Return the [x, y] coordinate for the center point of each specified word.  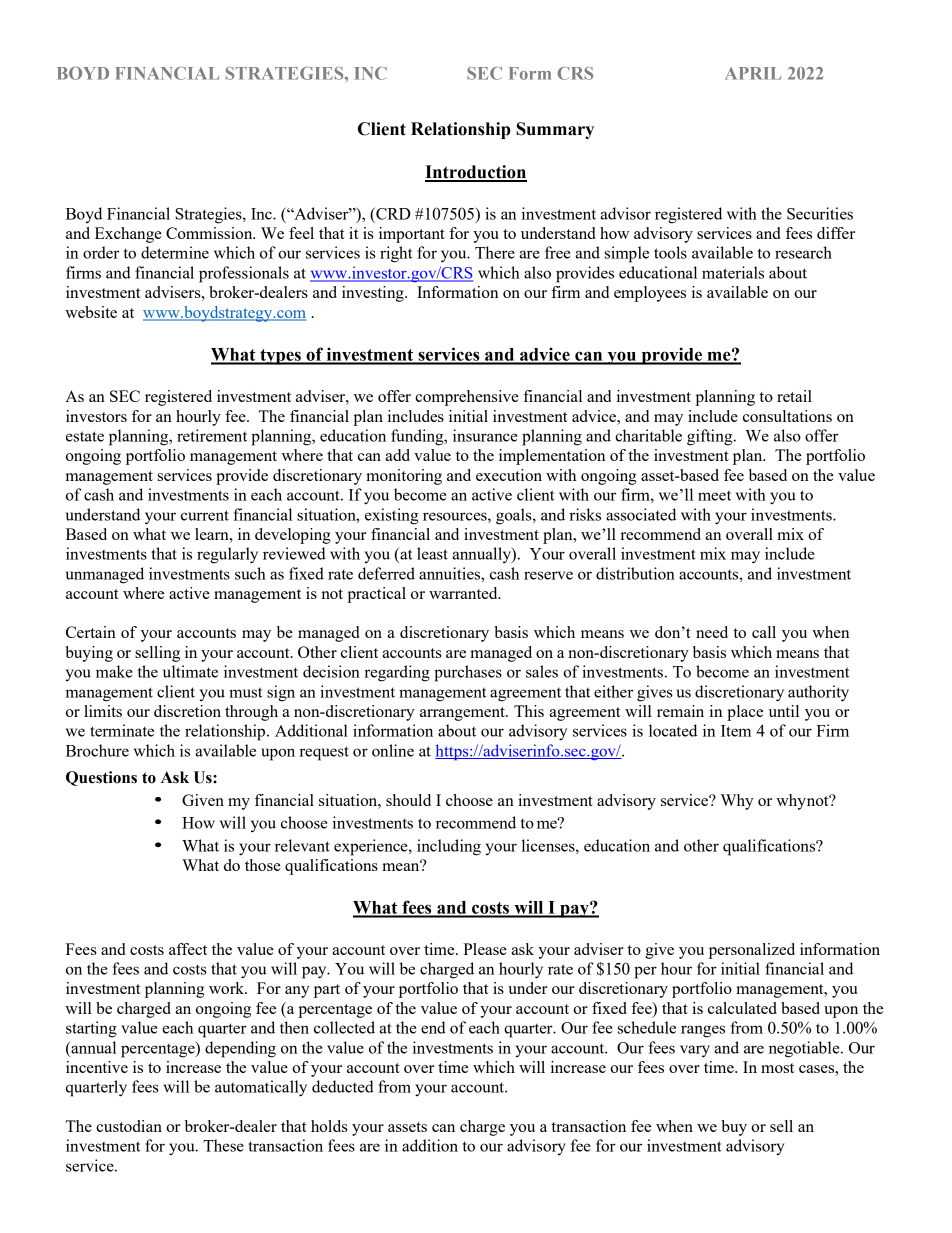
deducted [343, 1086]
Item [736, 731]
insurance [485, 435]
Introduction [476, 173]
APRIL [753, 73]
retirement [212, 435]
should [408, 800]
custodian [129, 1126]
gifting [711, 437]
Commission [210, 233]
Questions [101, 778]
